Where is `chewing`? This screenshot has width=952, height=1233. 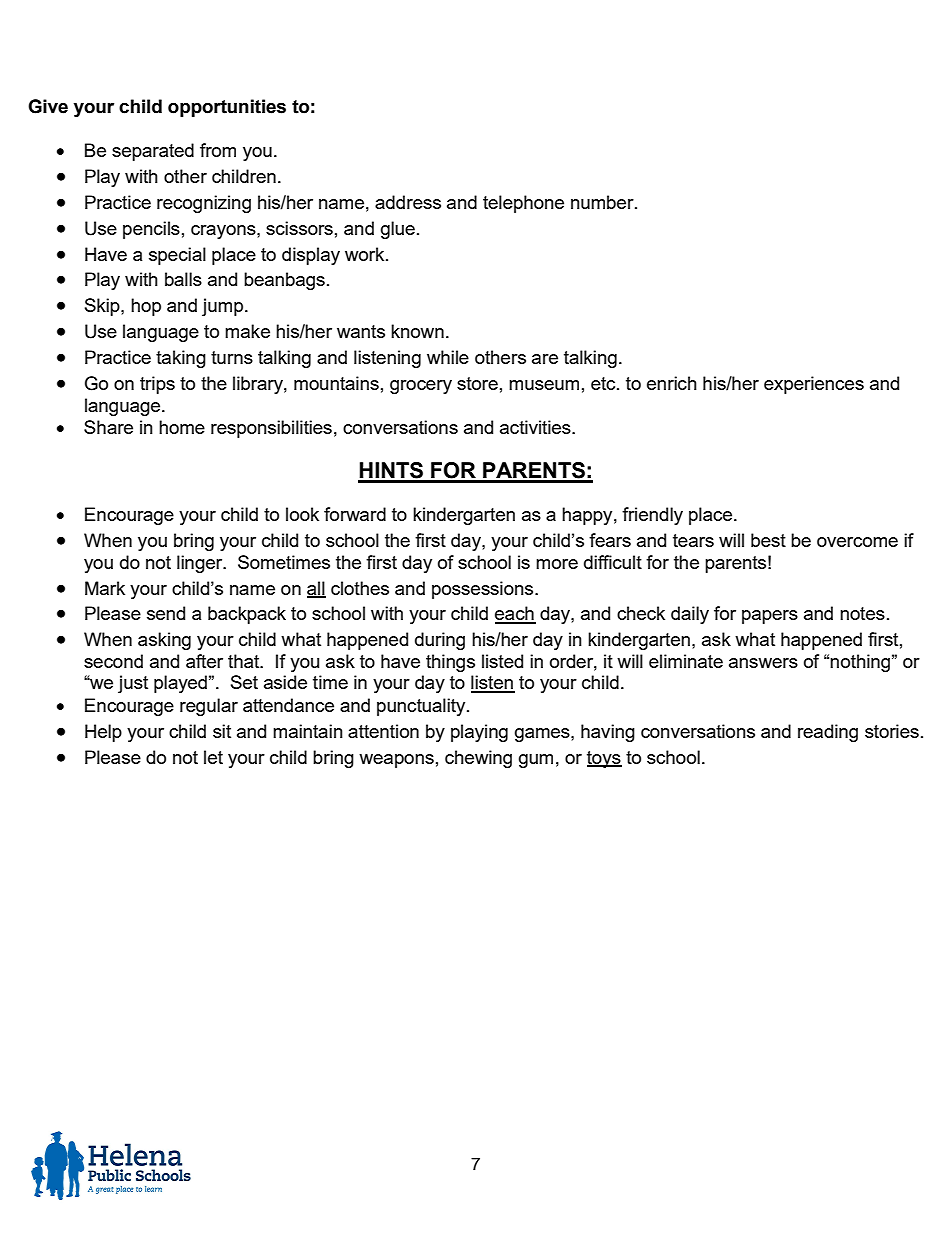 chewing is located at coordinates (478, 759).
